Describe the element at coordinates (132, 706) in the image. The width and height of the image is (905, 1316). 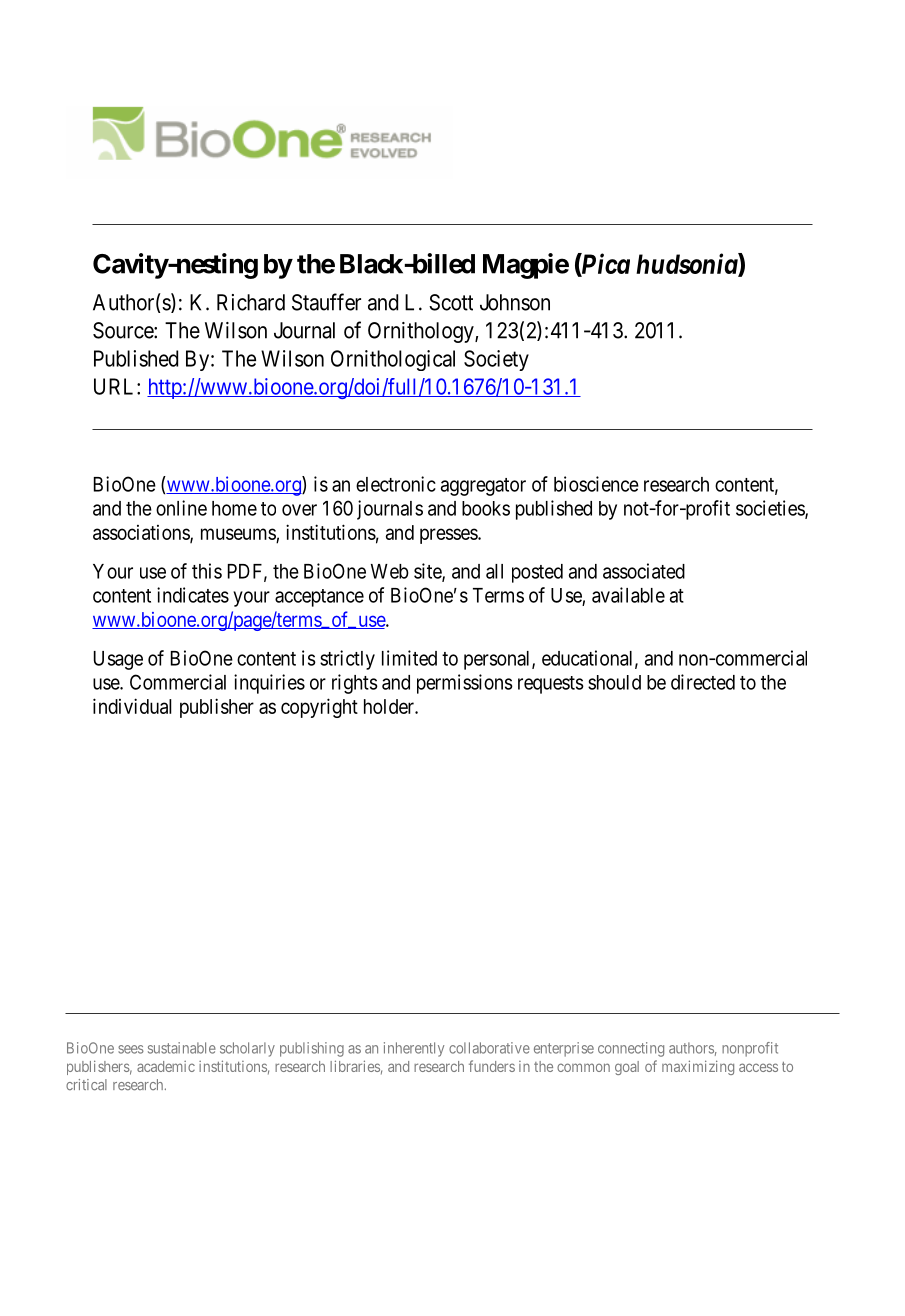
I see `individual` at that location.
